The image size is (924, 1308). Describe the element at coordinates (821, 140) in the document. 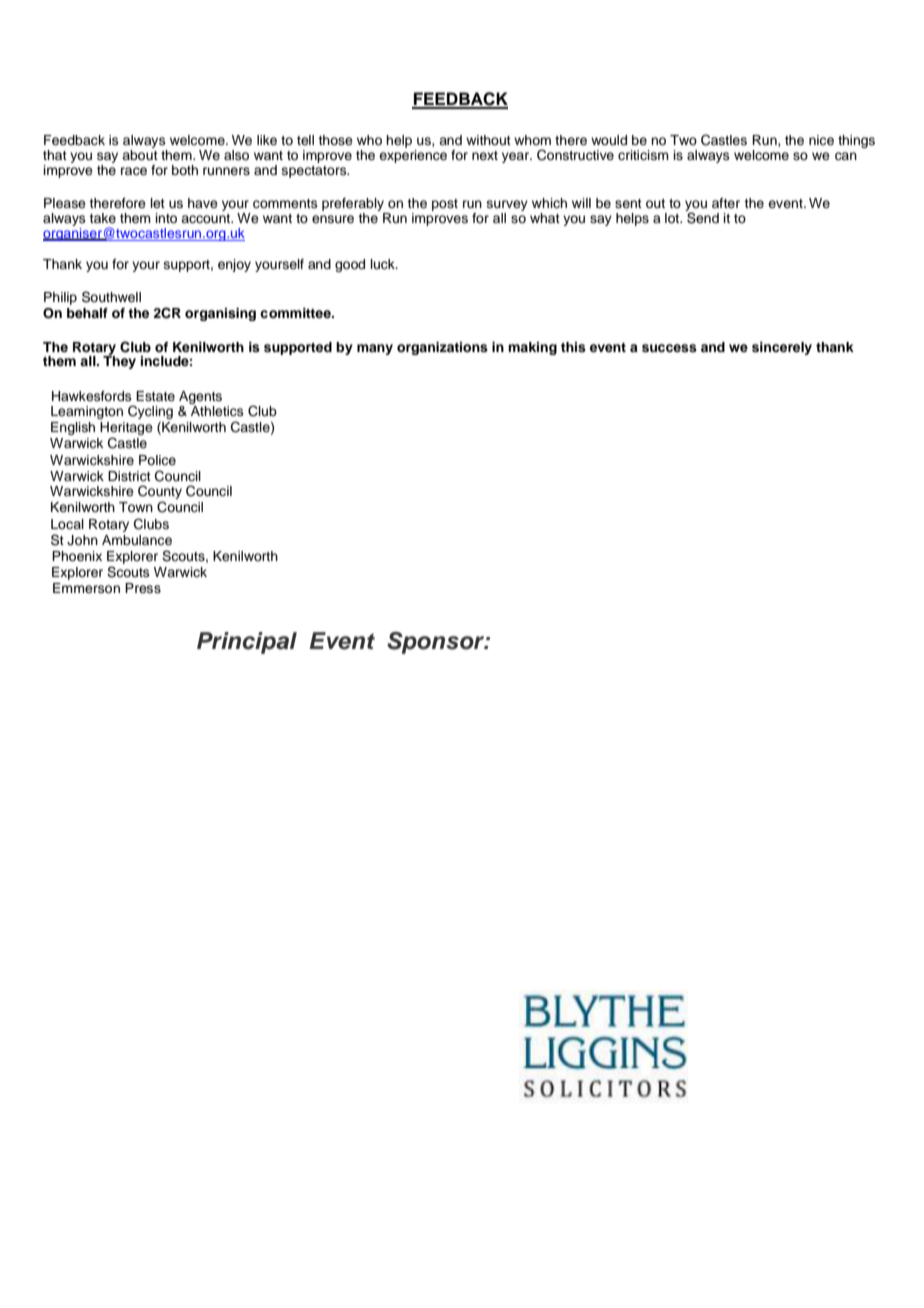

I see `nice` at that location.
